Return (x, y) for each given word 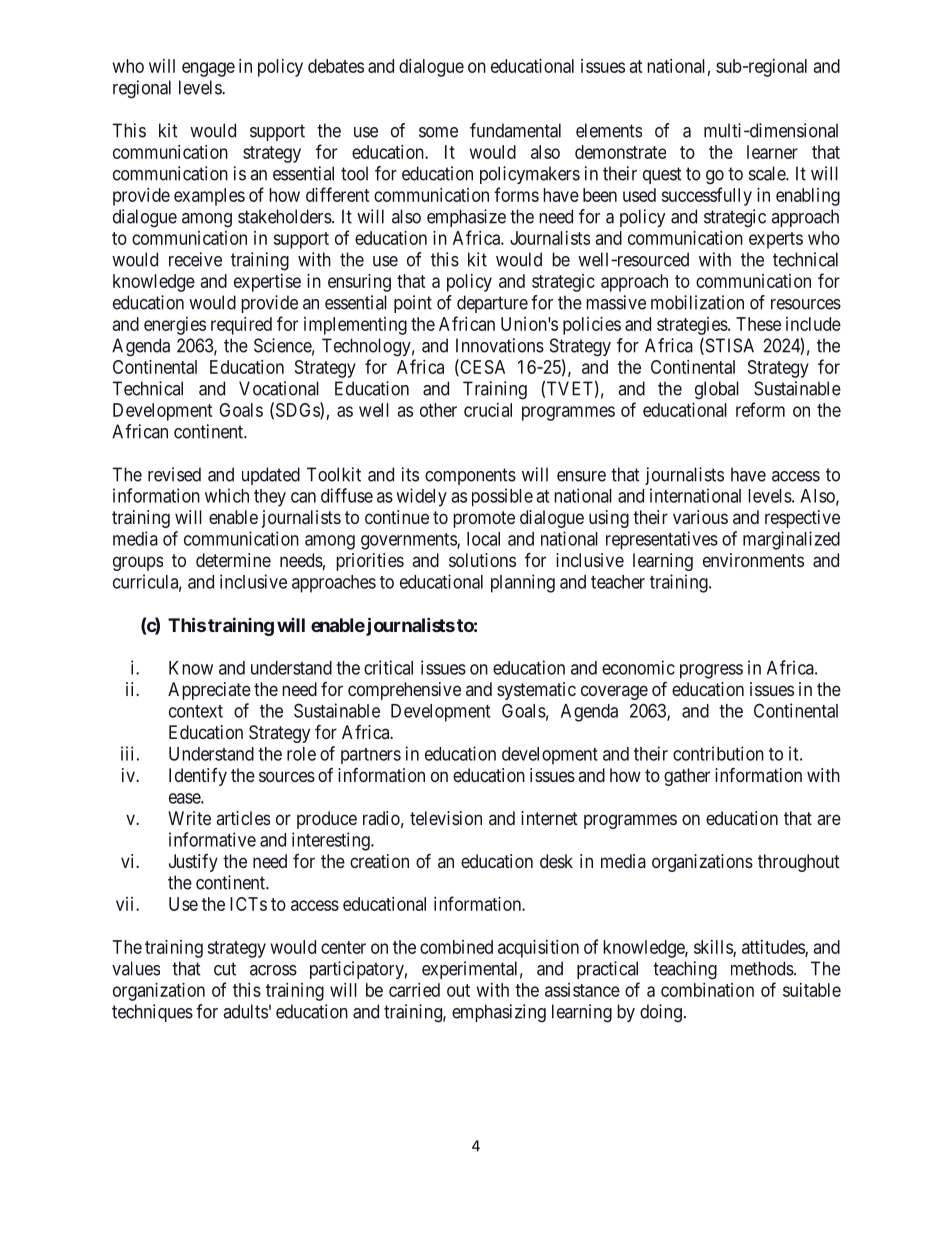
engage (208, 69)
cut (225, 969)
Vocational (279, 388)
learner (772, 152)
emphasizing (499, 1013)
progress (711, 671)
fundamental (515, 130)
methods (763, 968)
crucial (488, 410)
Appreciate (209, 691)
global (717, 390)
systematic (536, 691)
